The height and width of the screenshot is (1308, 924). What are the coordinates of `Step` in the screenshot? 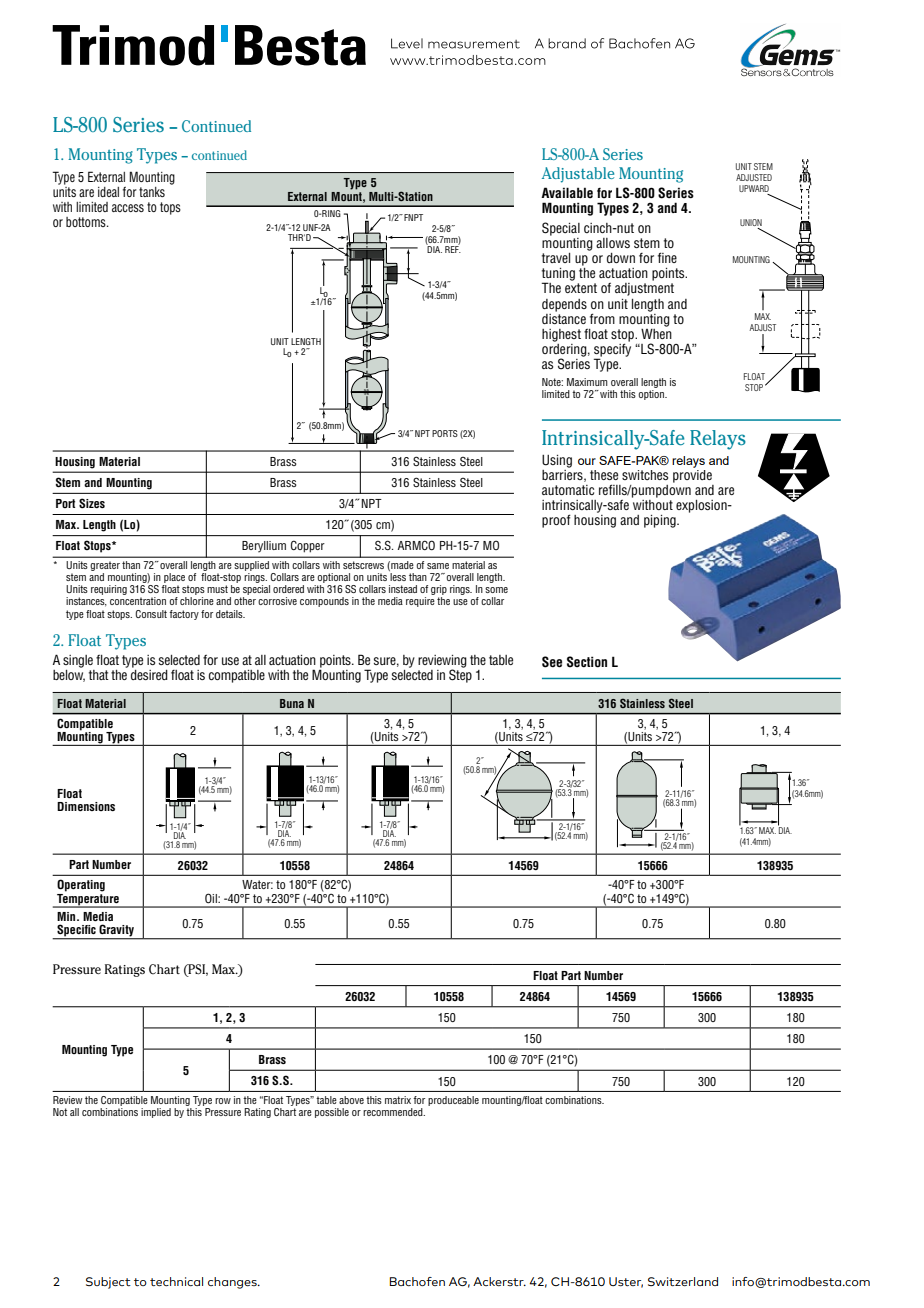 It's located at (460, 675).
